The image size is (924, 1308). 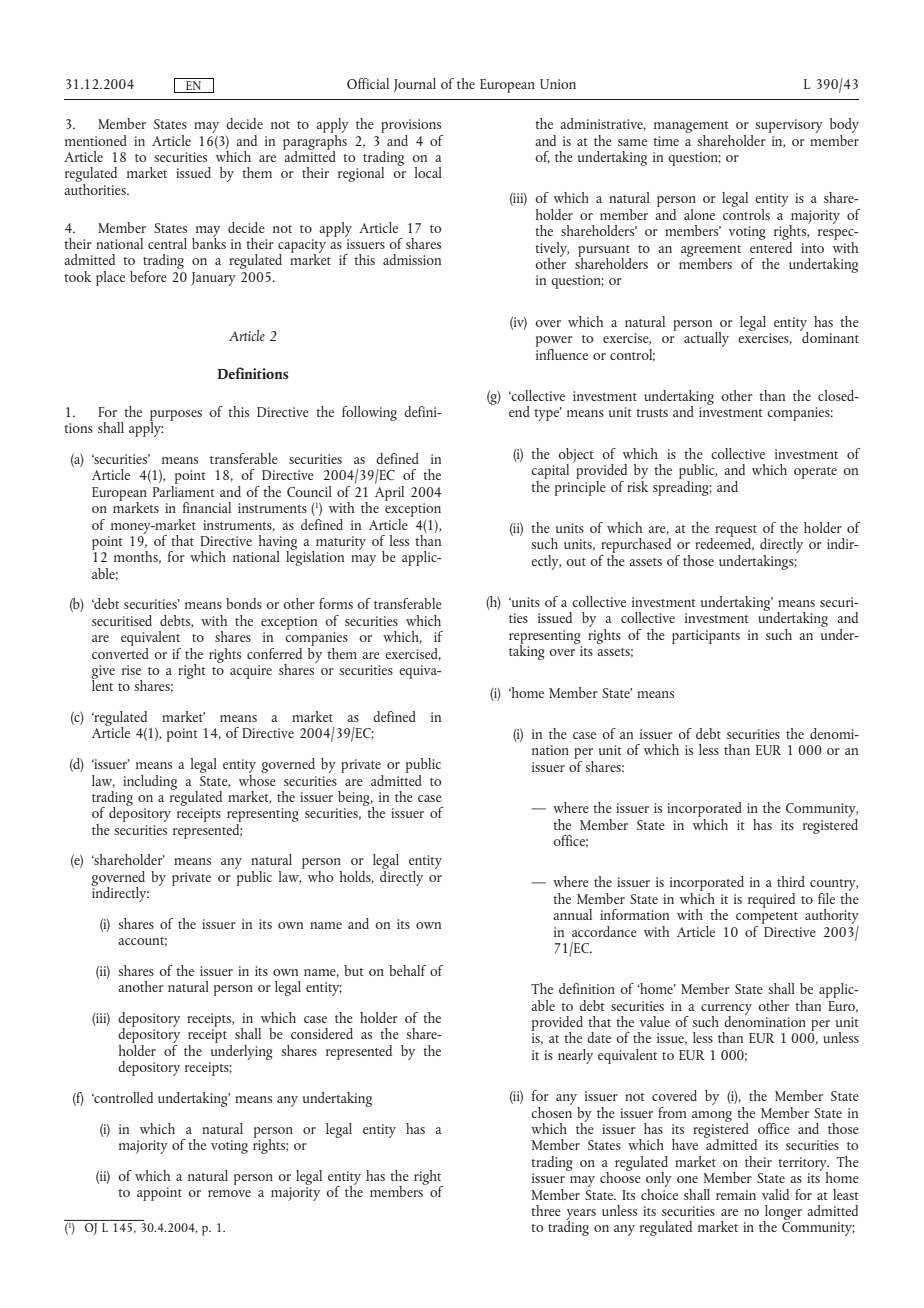 I want to click on remove, so click(x=229, y=1193).
